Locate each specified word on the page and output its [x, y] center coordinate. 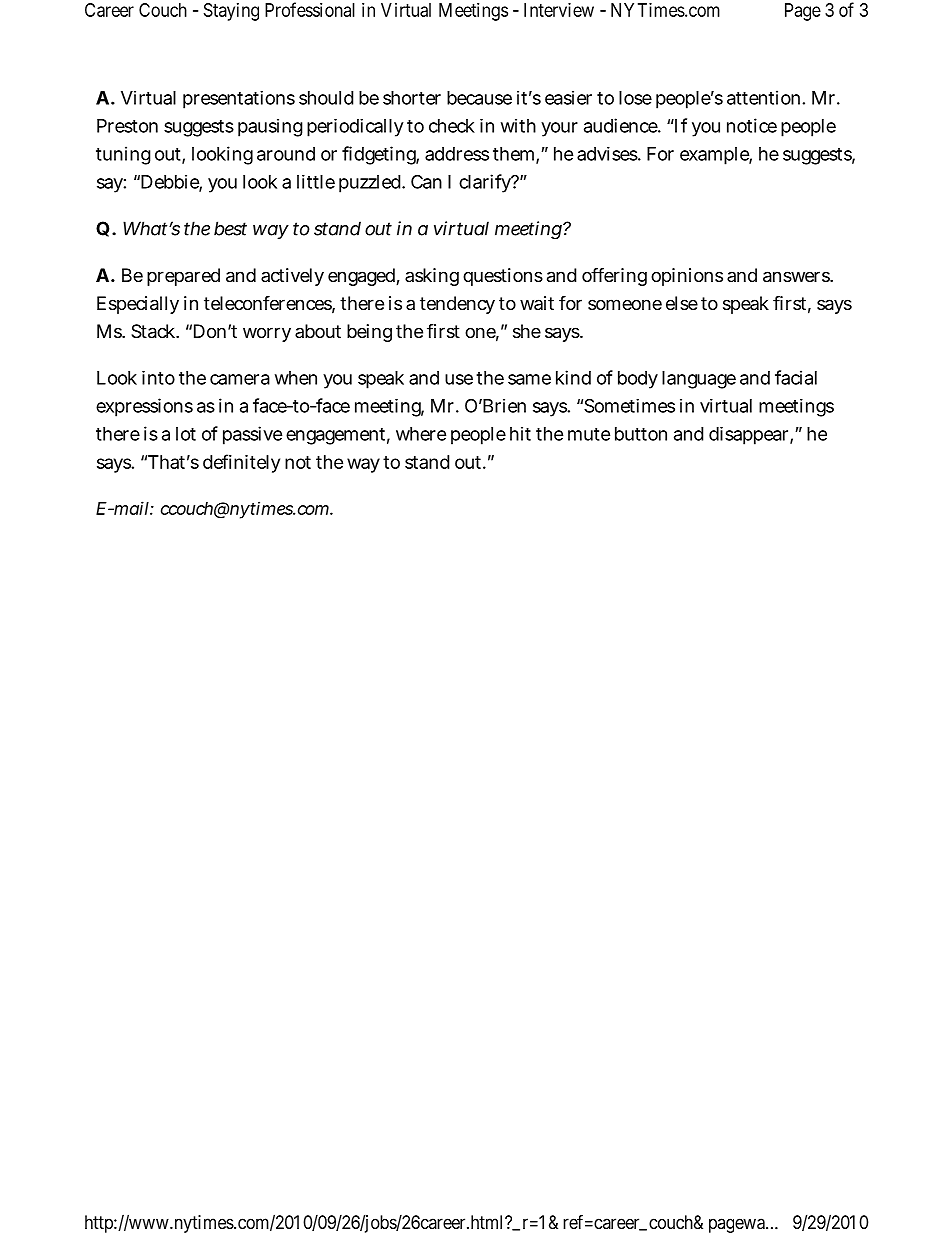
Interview [559, 10]
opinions [687, 277]
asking [432, 277]
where [421, 434]
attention [763, 97]
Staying [231, 12]
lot [186, 434]
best [230, 228]
